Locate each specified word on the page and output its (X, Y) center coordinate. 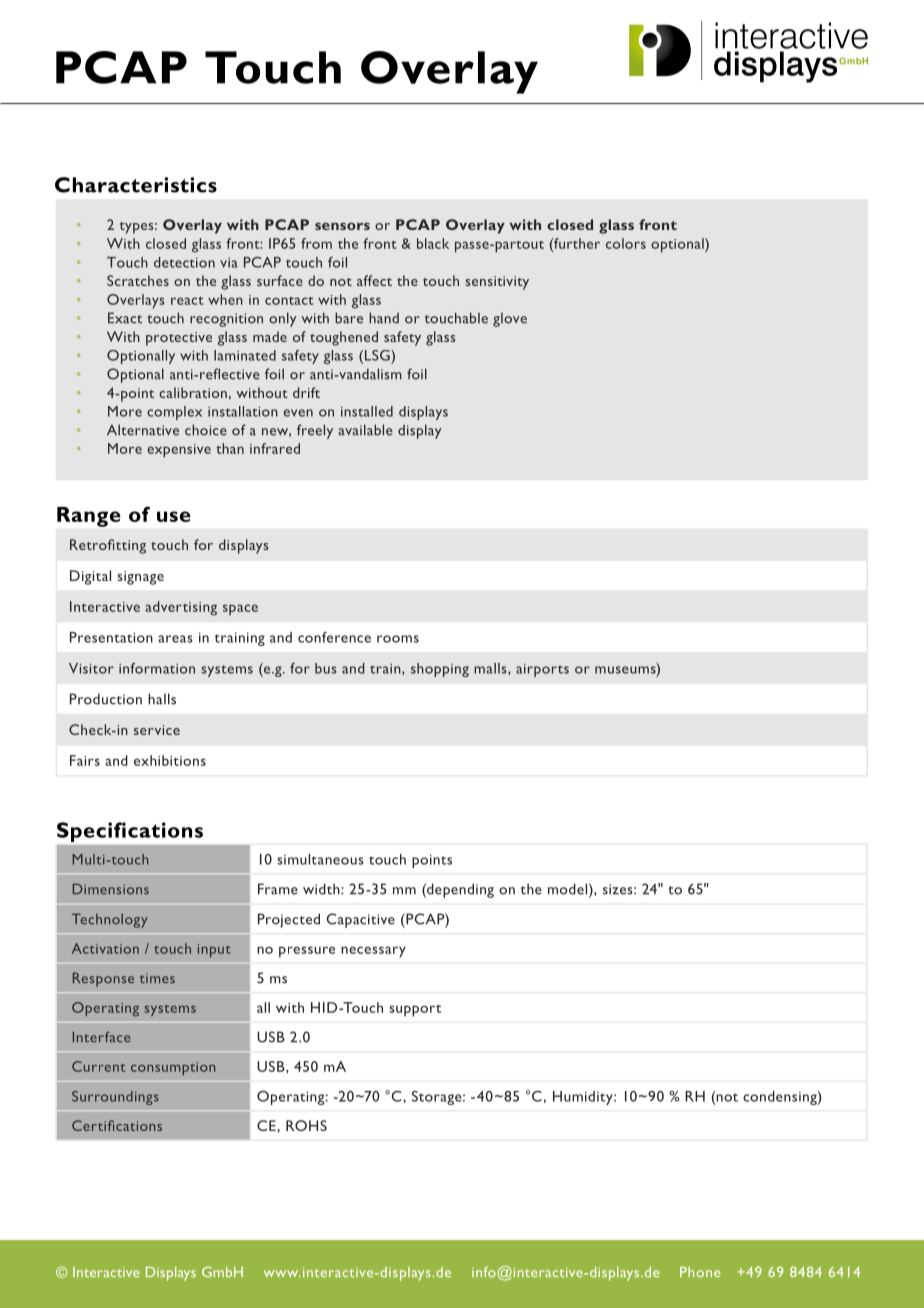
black (433, 243)
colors (626, 243)
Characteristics (136, 185)
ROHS (306, 1125)
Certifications (117, 1125)
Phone (700, 1272)
